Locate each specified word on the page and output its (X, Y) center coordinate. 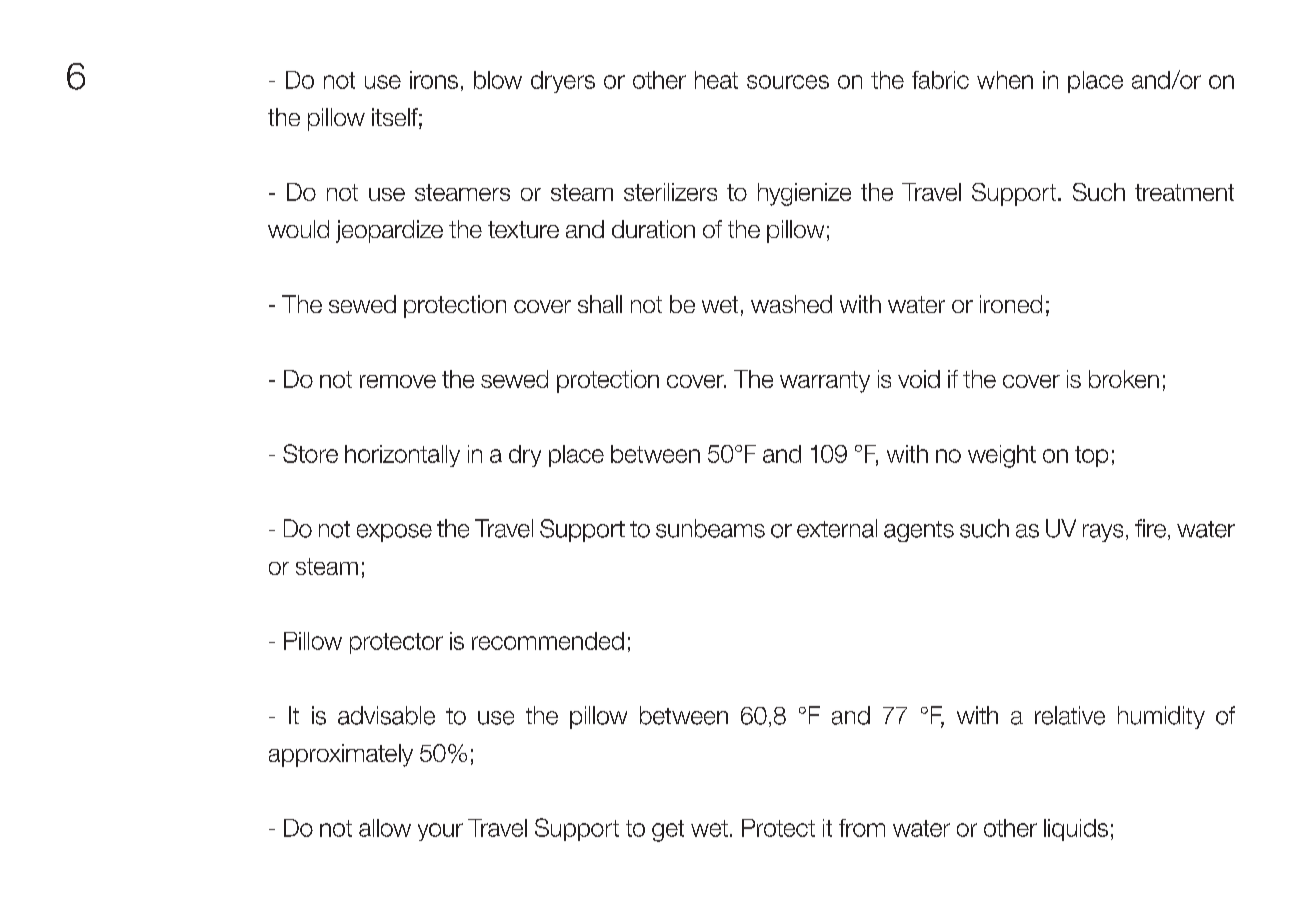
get (668, 831)
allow (385, 828)
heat (716, 80)
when (1005, 80)
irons (434, 80)
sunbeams (710, 528)
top (1091, 456)
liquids (1076, 830)
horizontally (402, 456)
